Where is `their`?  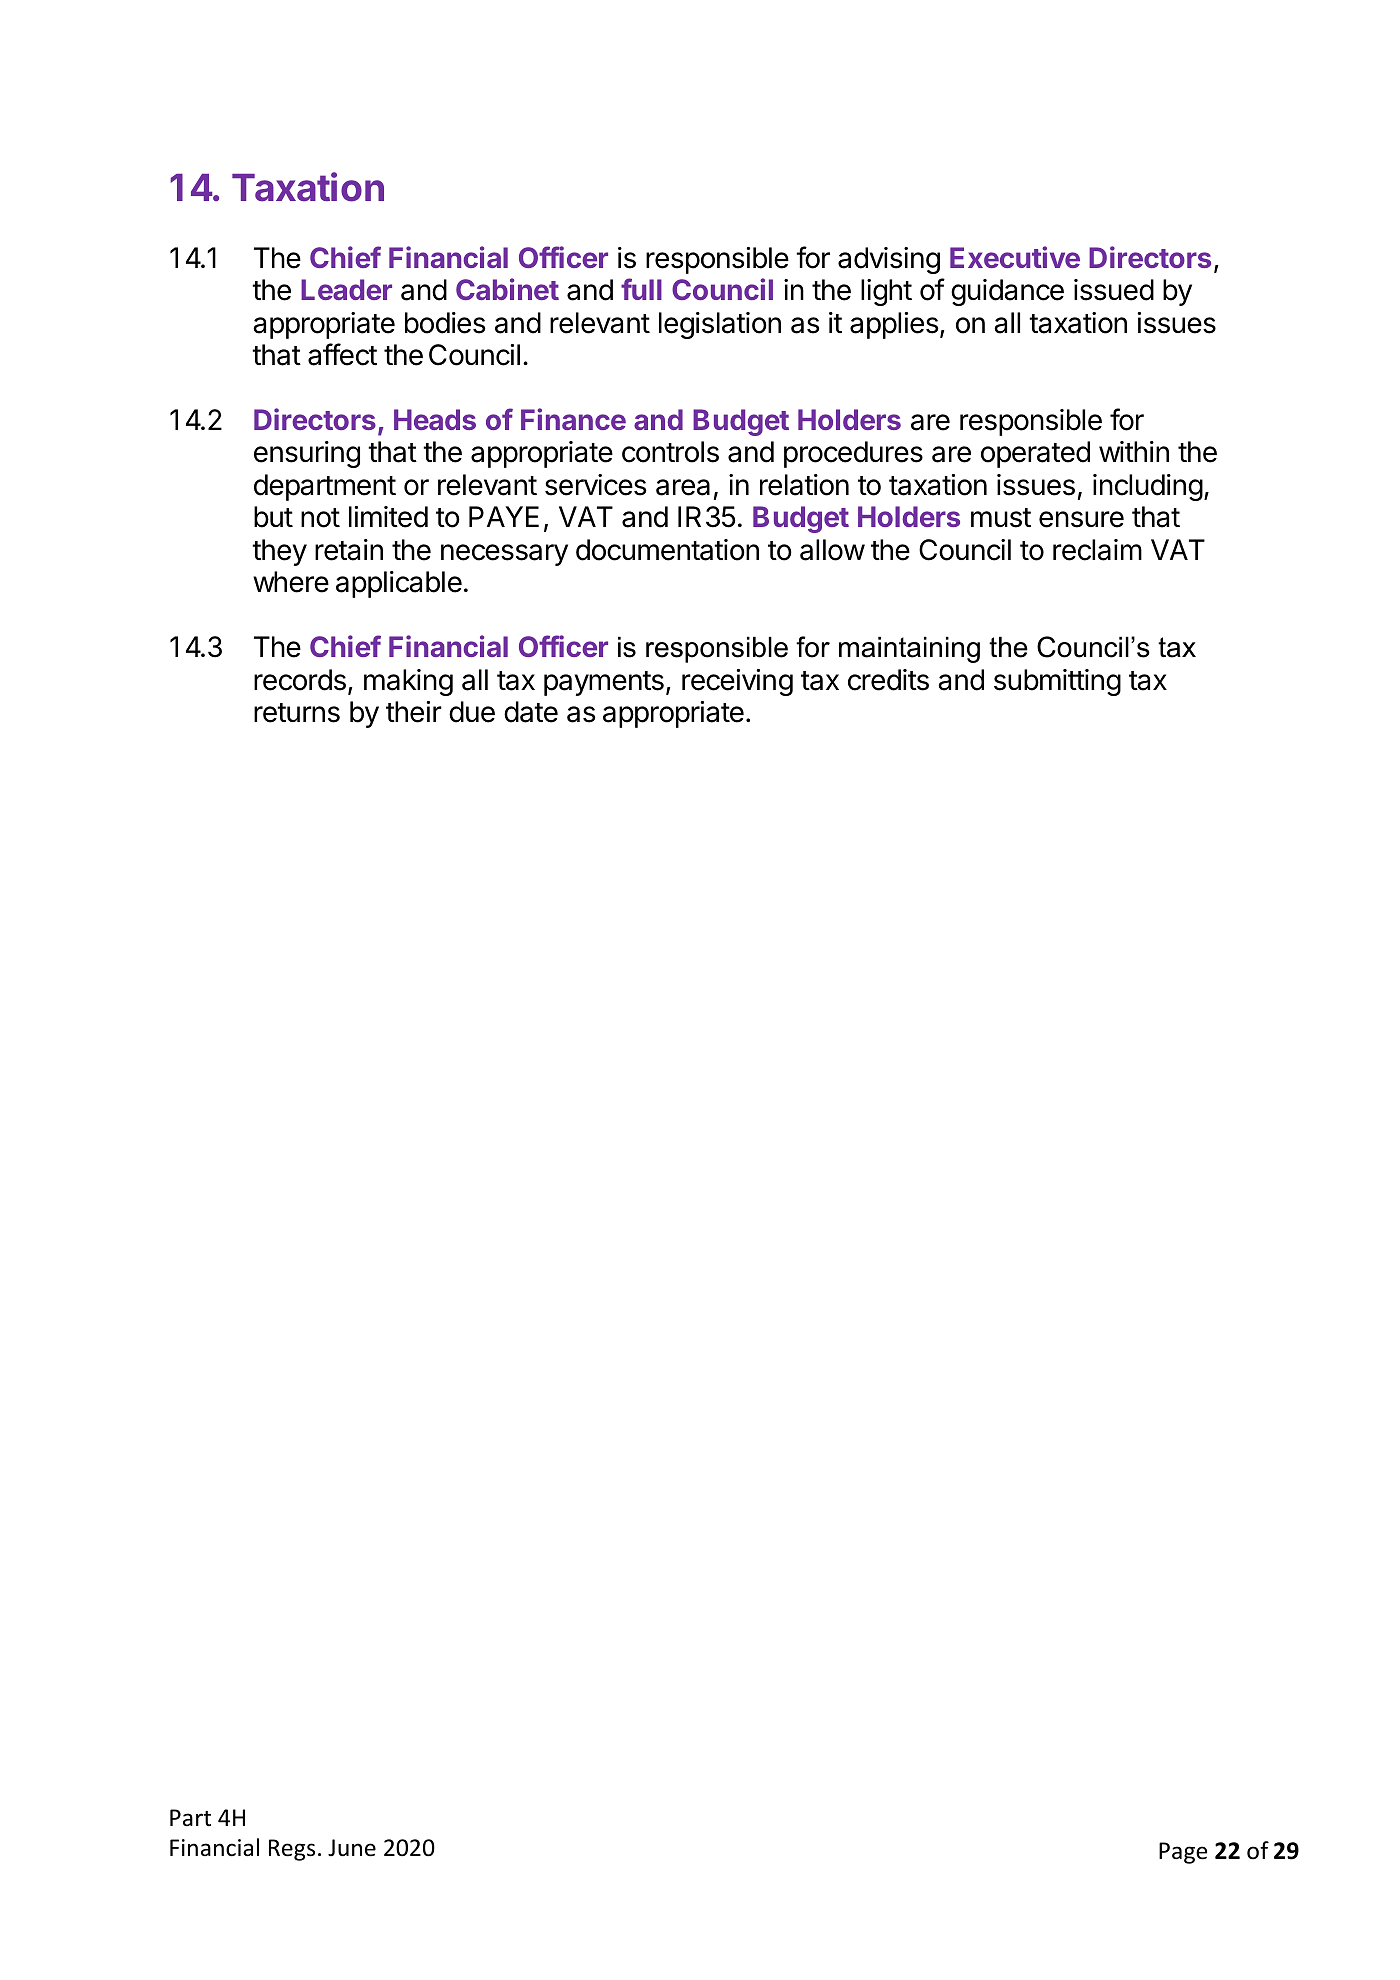
their is located at coordinates (414, 712).
